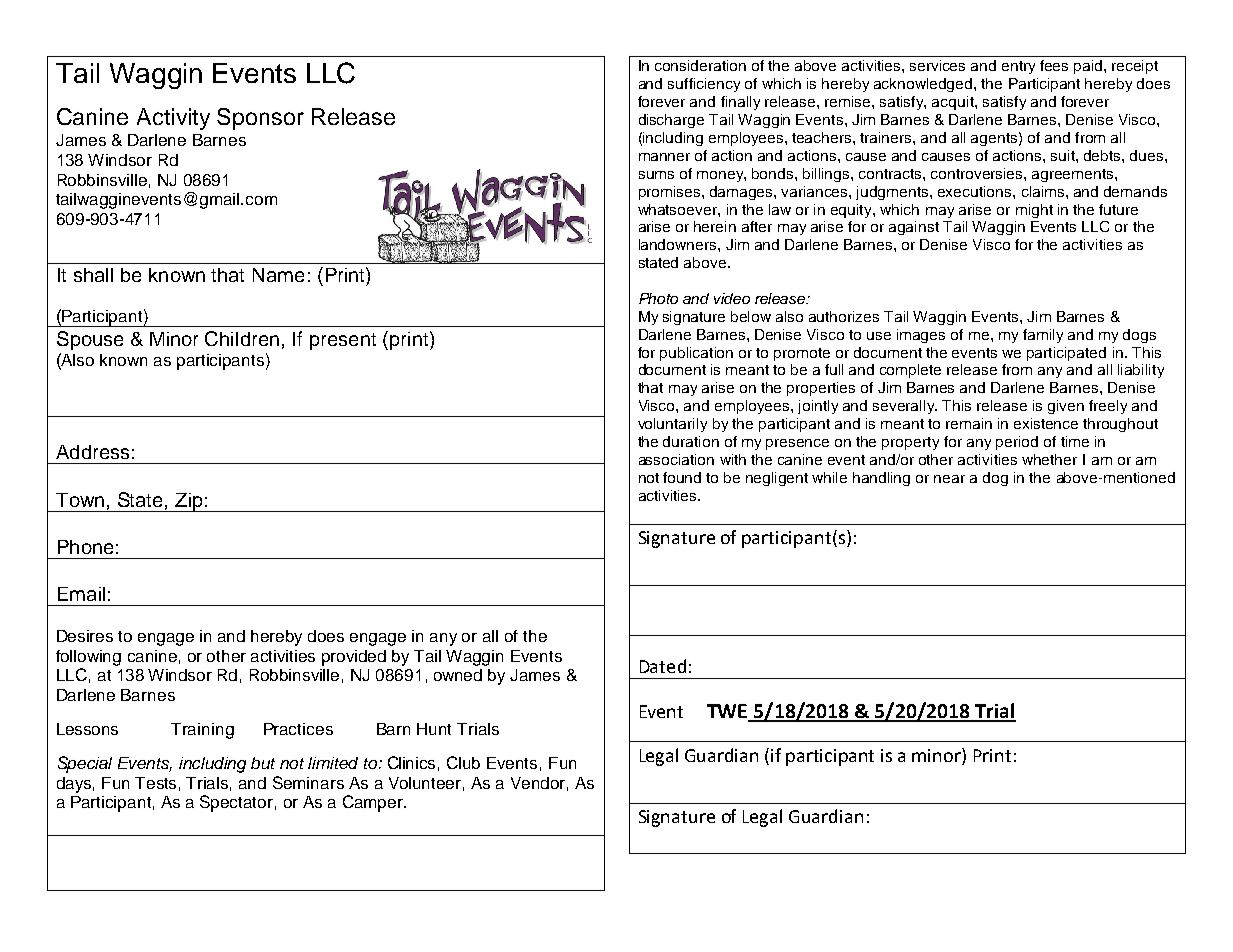 Image resolution: width=1233 pixels, height=952 pixels. What do you see at coordinates (278, 275) in the screenshot?
I see `Name` at bounding box center [278, 275].
